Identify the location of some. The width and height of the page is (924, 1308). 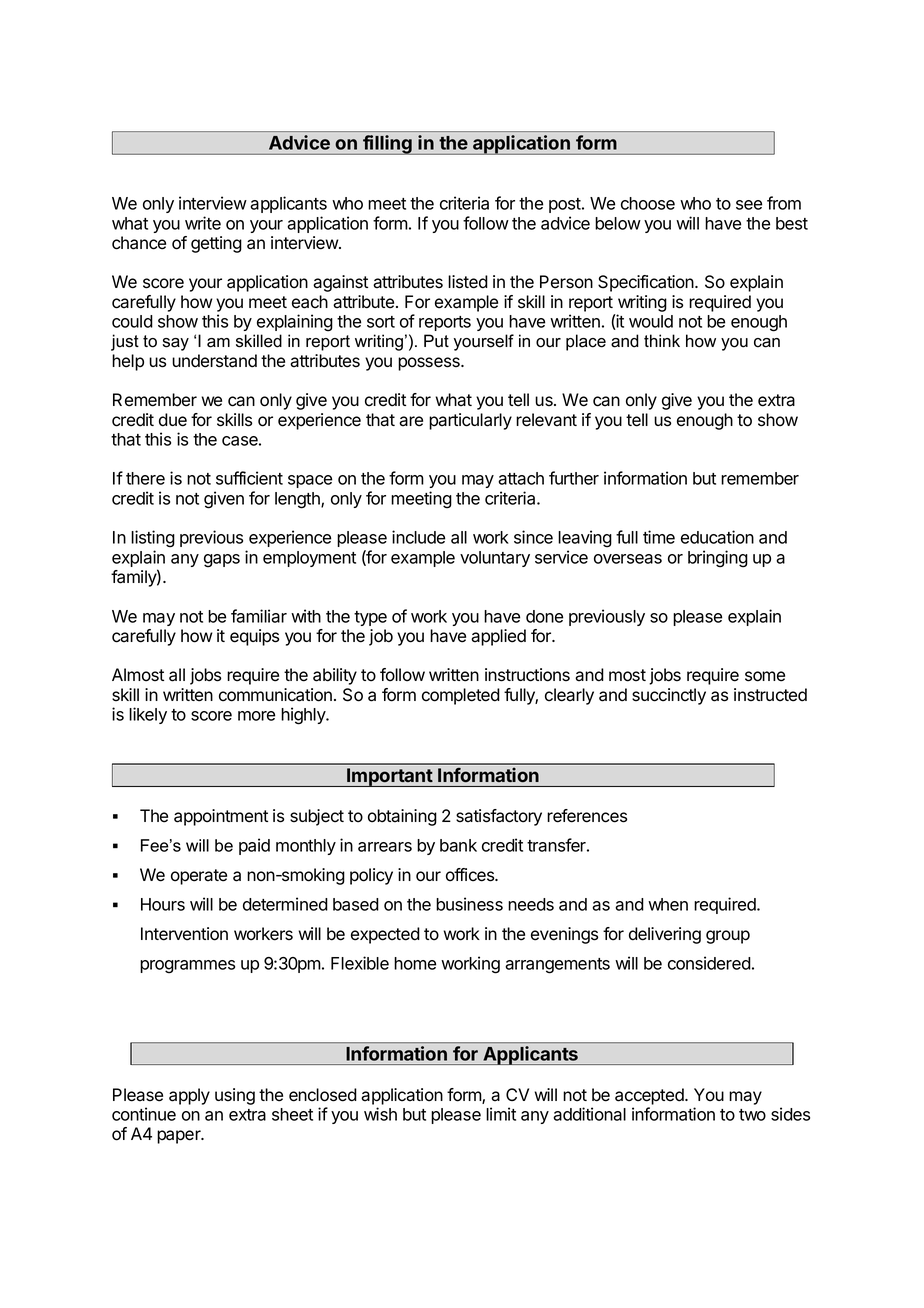
(765, 676).
